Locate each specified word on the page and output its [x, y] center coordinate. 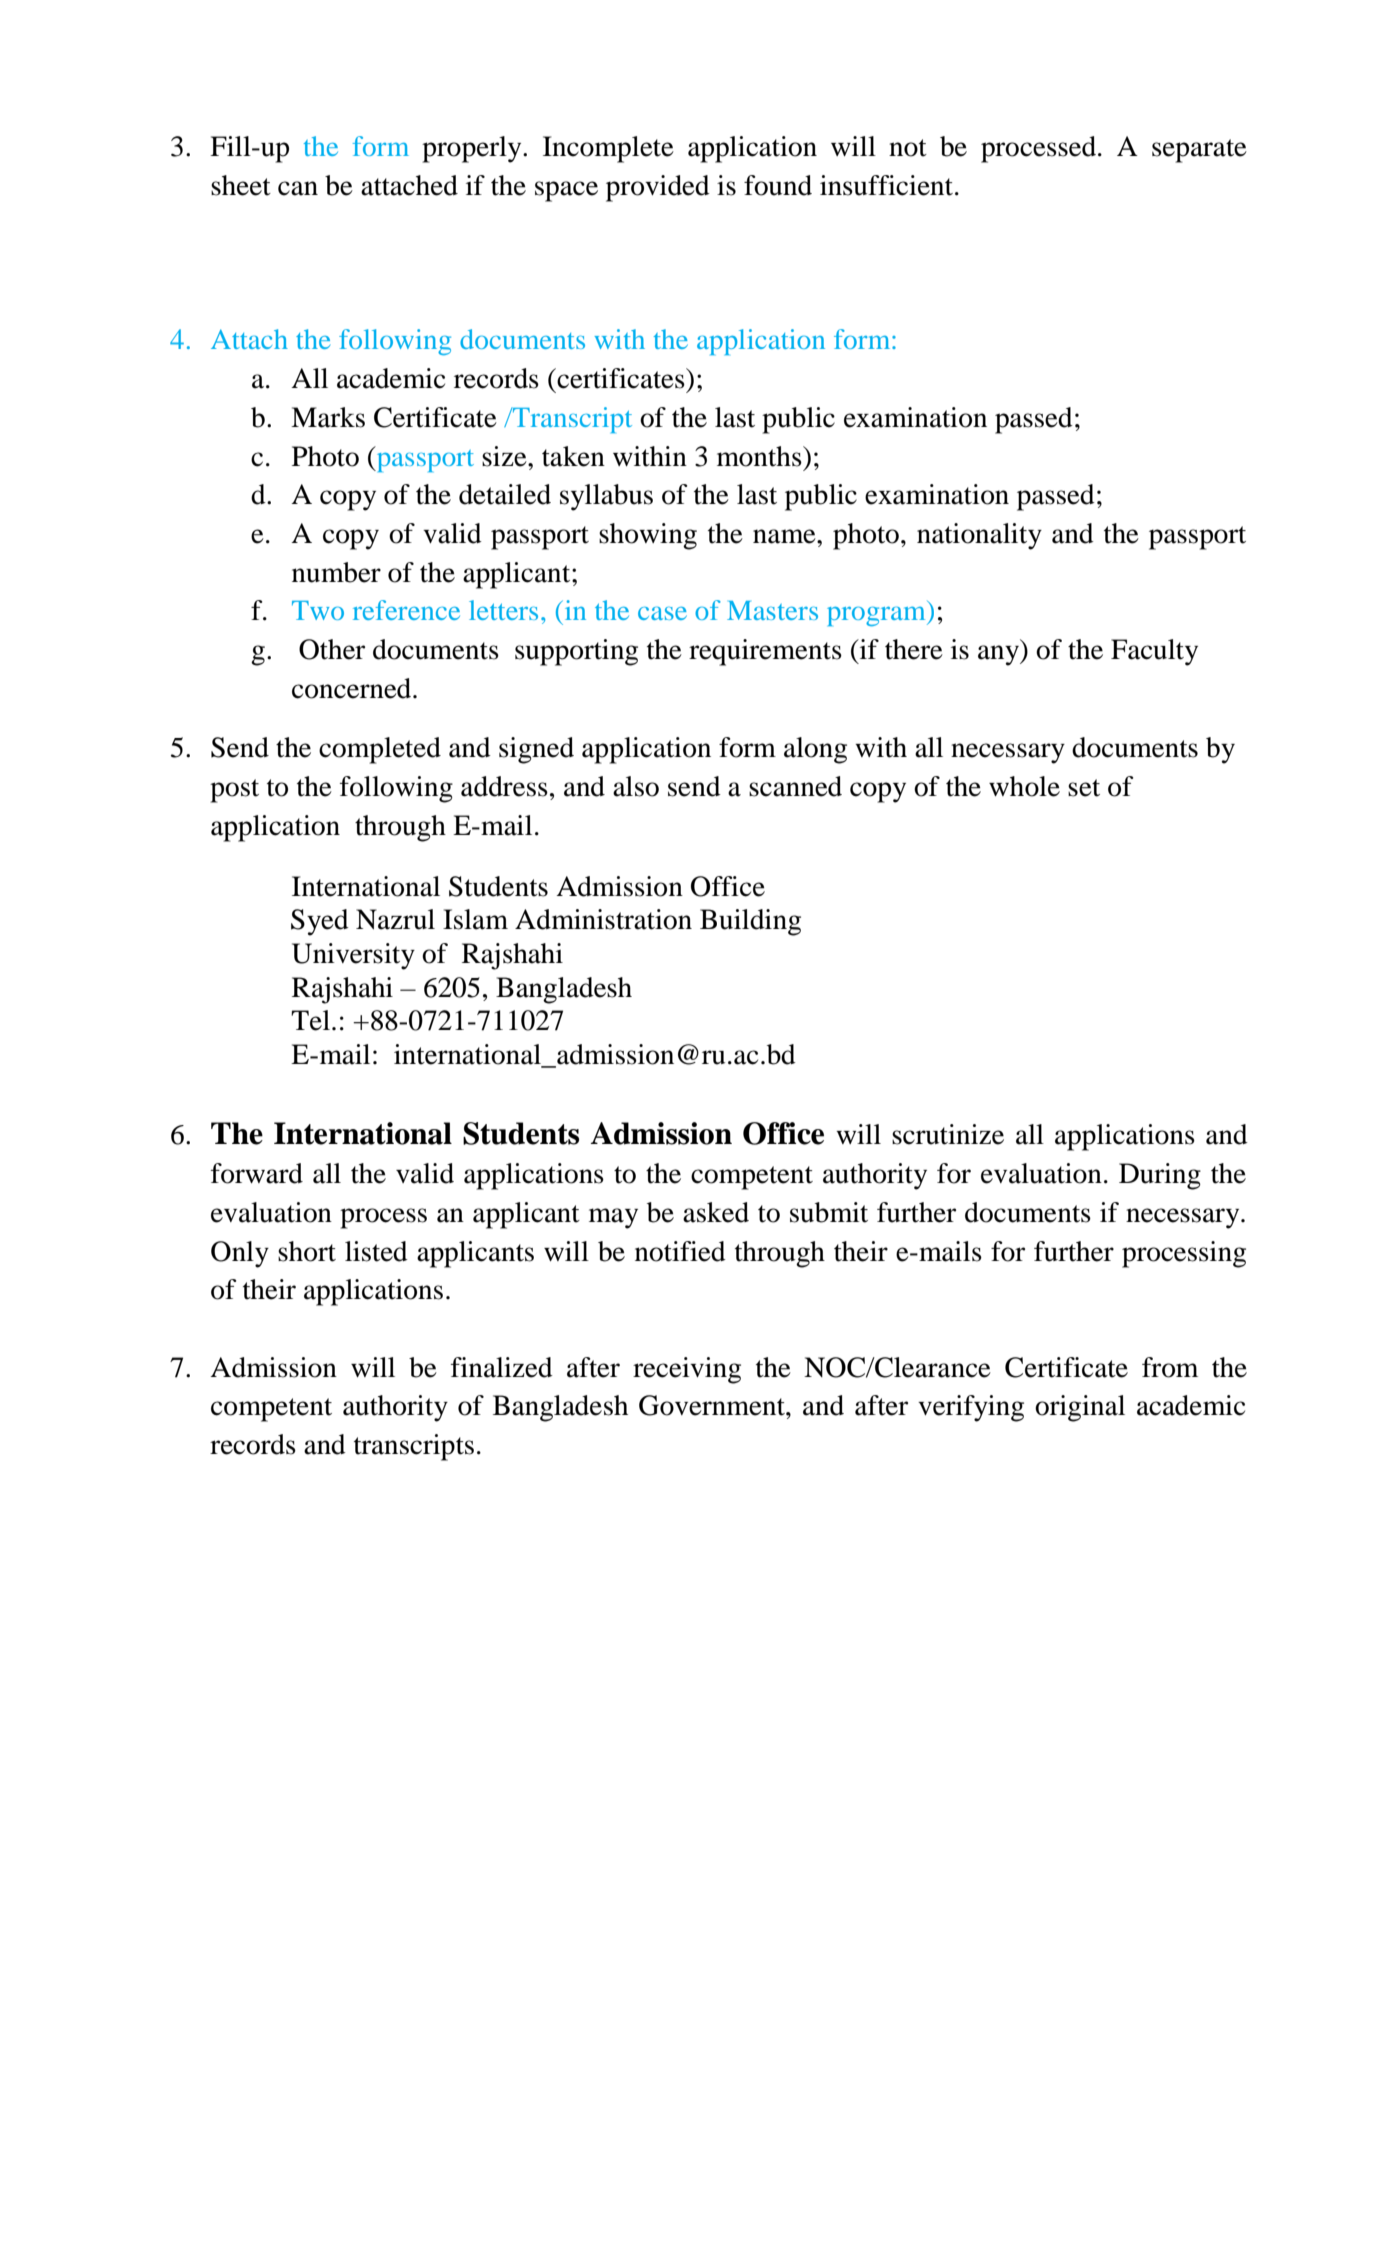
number [336, 572]
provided [658, 188]
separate [1199, 151]
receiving [687, 1370]
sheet [241, 185]
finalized [502, 1367]
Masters [772, 610]
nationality [979, 536]
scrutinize [948, 1134]
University [353, 956]
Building [750, 922]
